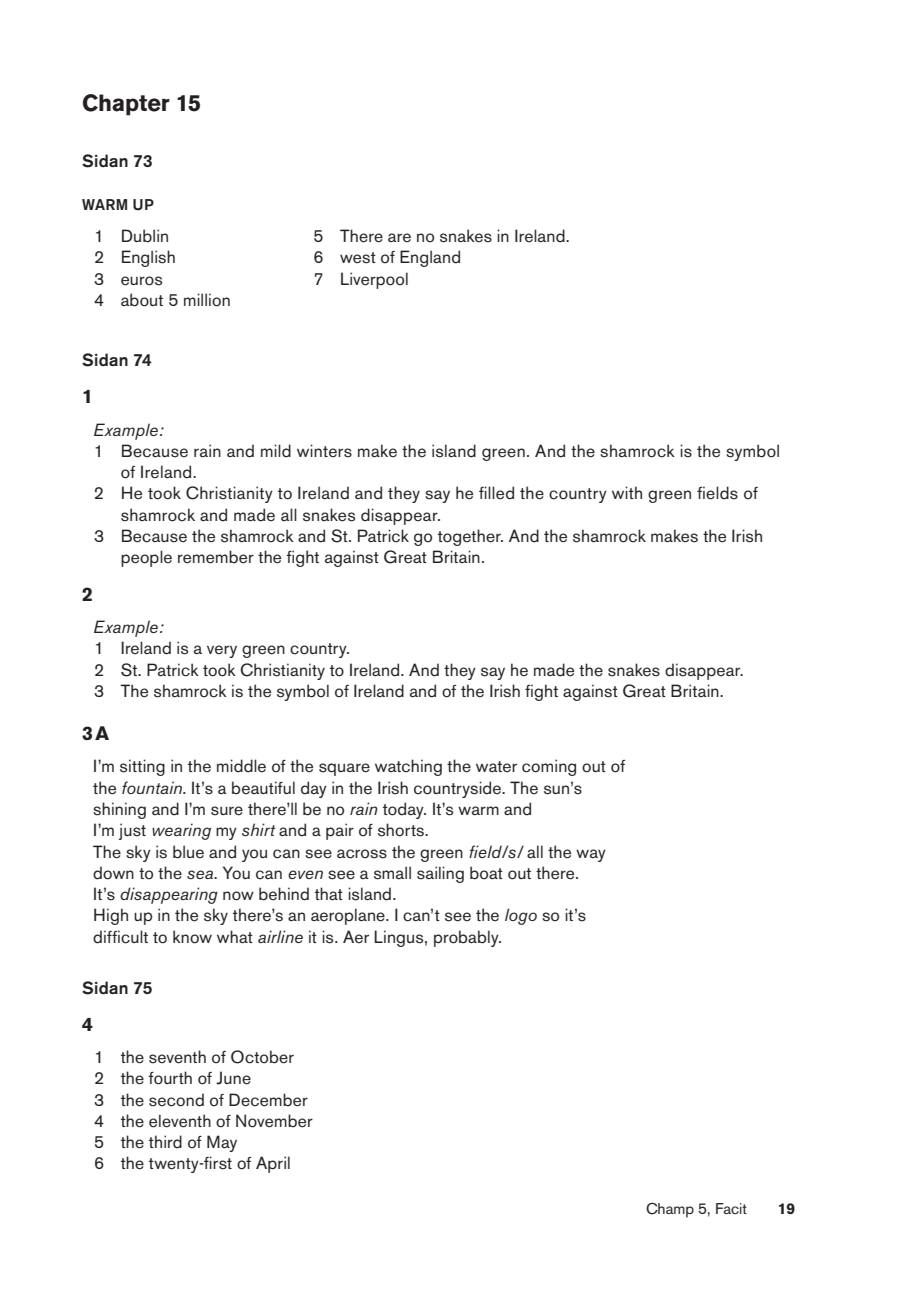  What do you see at coordinates (222, 651) in the screenshot?
I see `very` at bounding box center [222, 651].
